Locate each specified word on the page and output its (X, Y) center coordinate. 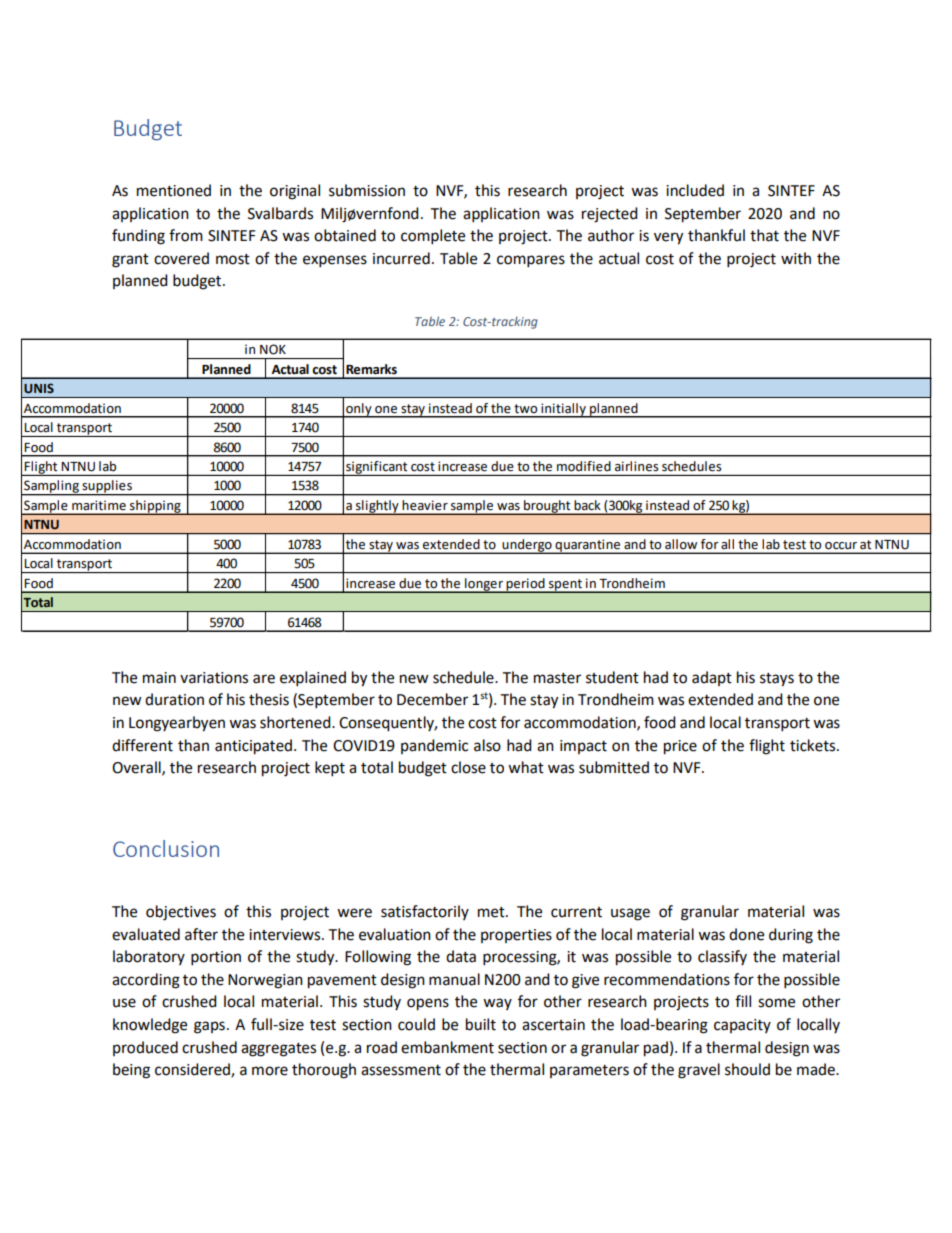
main (159, 678)
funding (138, 237)
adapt (712, 678)
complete (433, 237)
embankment (447, 1047)
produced (145, 1048)
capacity (742, 1026)
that (764, 235)
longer (484, 585)
